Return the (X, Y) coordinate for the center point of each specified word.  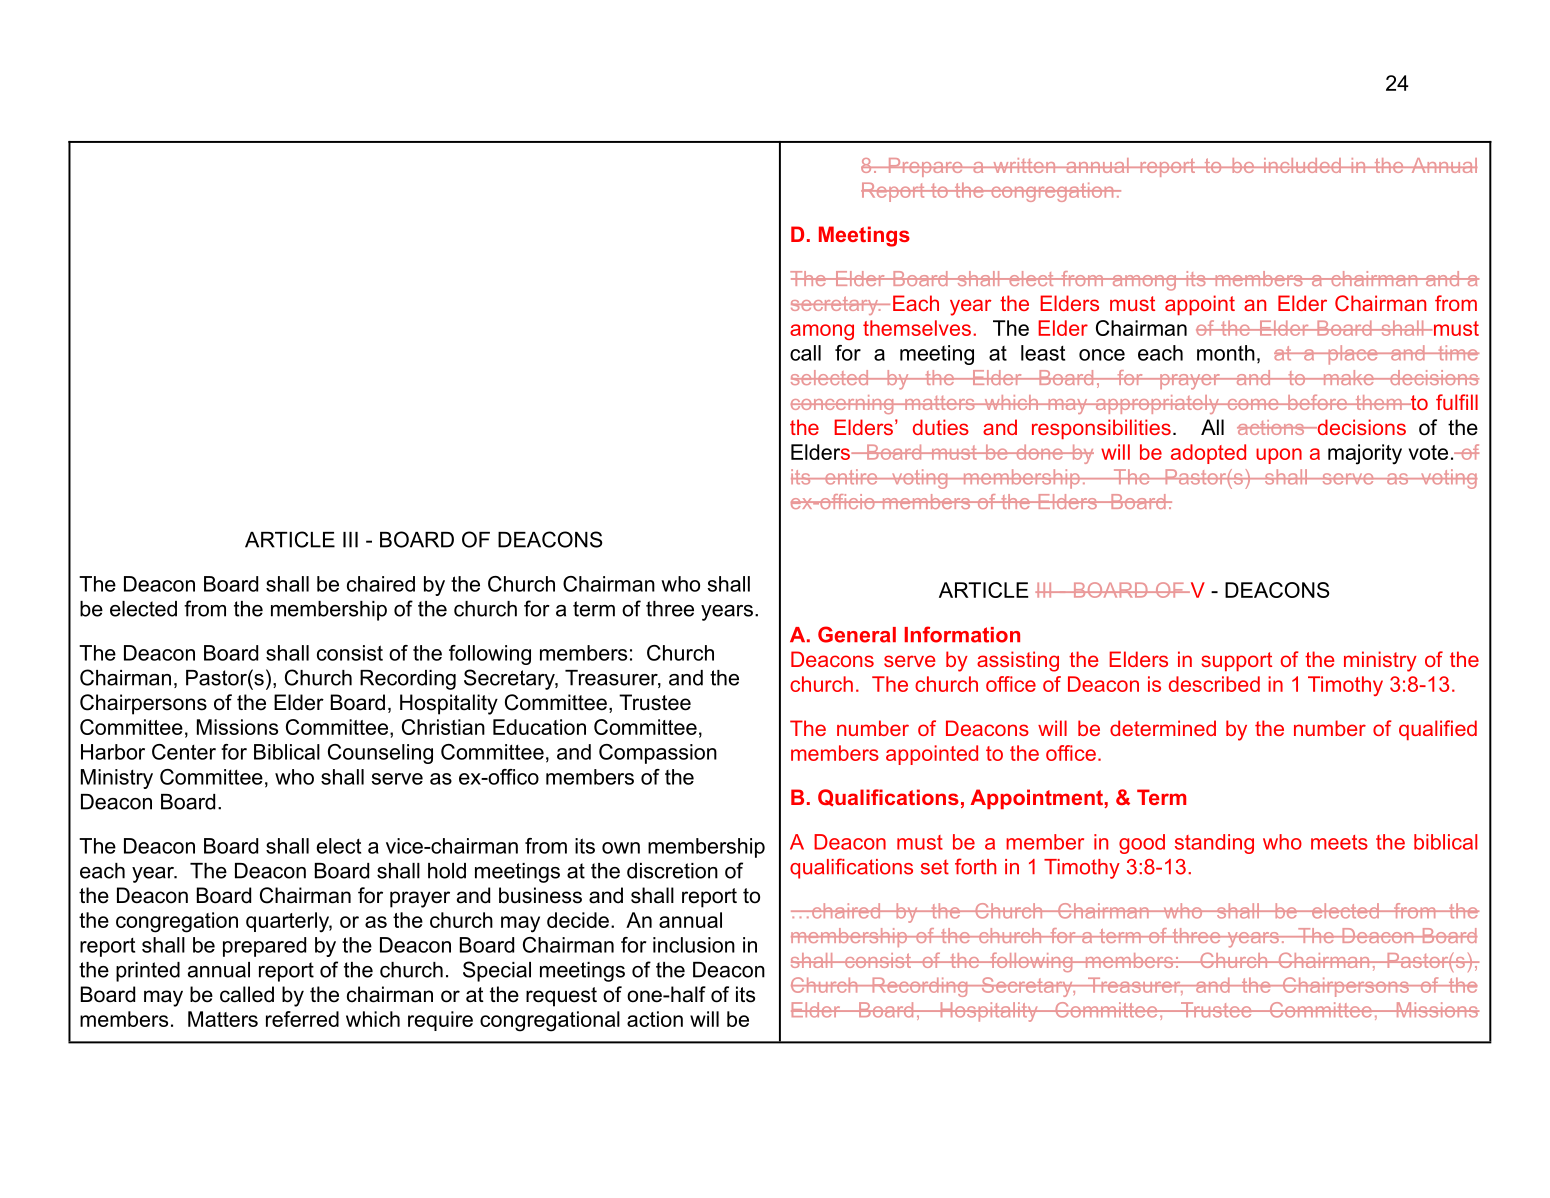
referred (302, 1019)
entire (851, 477)
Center (184, 752)
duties (941, 427)
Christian (443, 727)
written (1024, 165)
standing (1214, 844)
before (1317, 402)
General (857, 634)
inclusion (694, 945)
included (1302, 165)
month (1226, 353)
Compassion (658, 754)
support (1236, 661)
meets (1339, 842)
